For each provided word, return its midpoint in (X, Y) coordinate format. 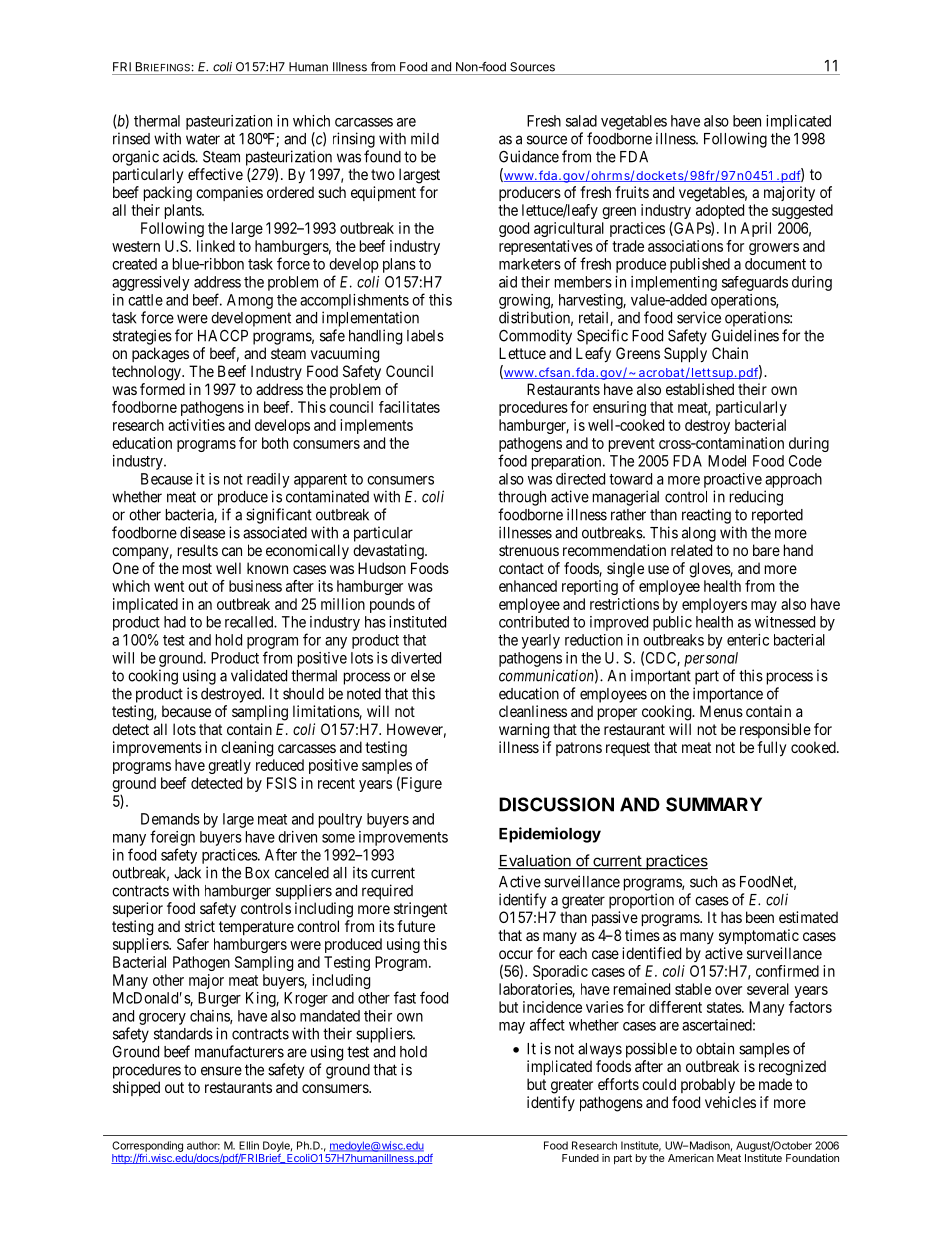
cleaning (247, 749)
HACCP (223, 335)
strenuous (529, 550)
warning (524, 731)
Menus (721, 711)
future (416, 926)
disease (202, 532)
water (203, 139)
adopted (720, 213)
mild (425, 138)
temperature (256, 928)
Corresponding (147, 1146)
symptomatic (759, 937)
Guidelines (745, 335)
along (699, 534)
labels (425, 336)
